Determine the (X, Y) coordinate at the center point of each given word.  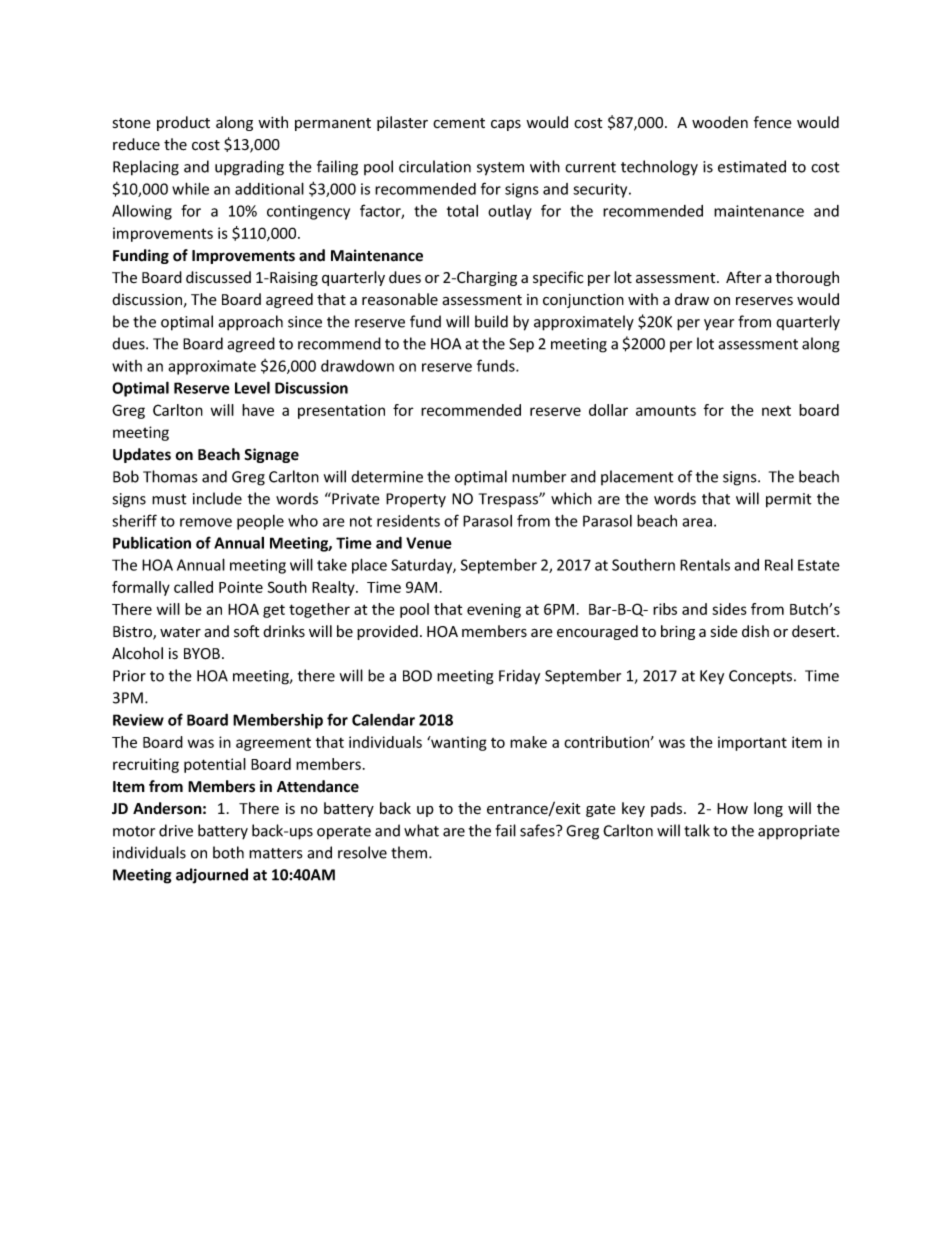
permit (789, 500)
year (719, 325)
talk (697, 830)
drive (176, 830)
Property (416, 500)
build (491, 321)
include (217, 498)
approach (250, 323)
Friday (519, 677)
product (183, 123)
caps (506, 125)
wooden (720, 122)
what (421, 830)
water (180, 632)
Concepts (762, 677)
